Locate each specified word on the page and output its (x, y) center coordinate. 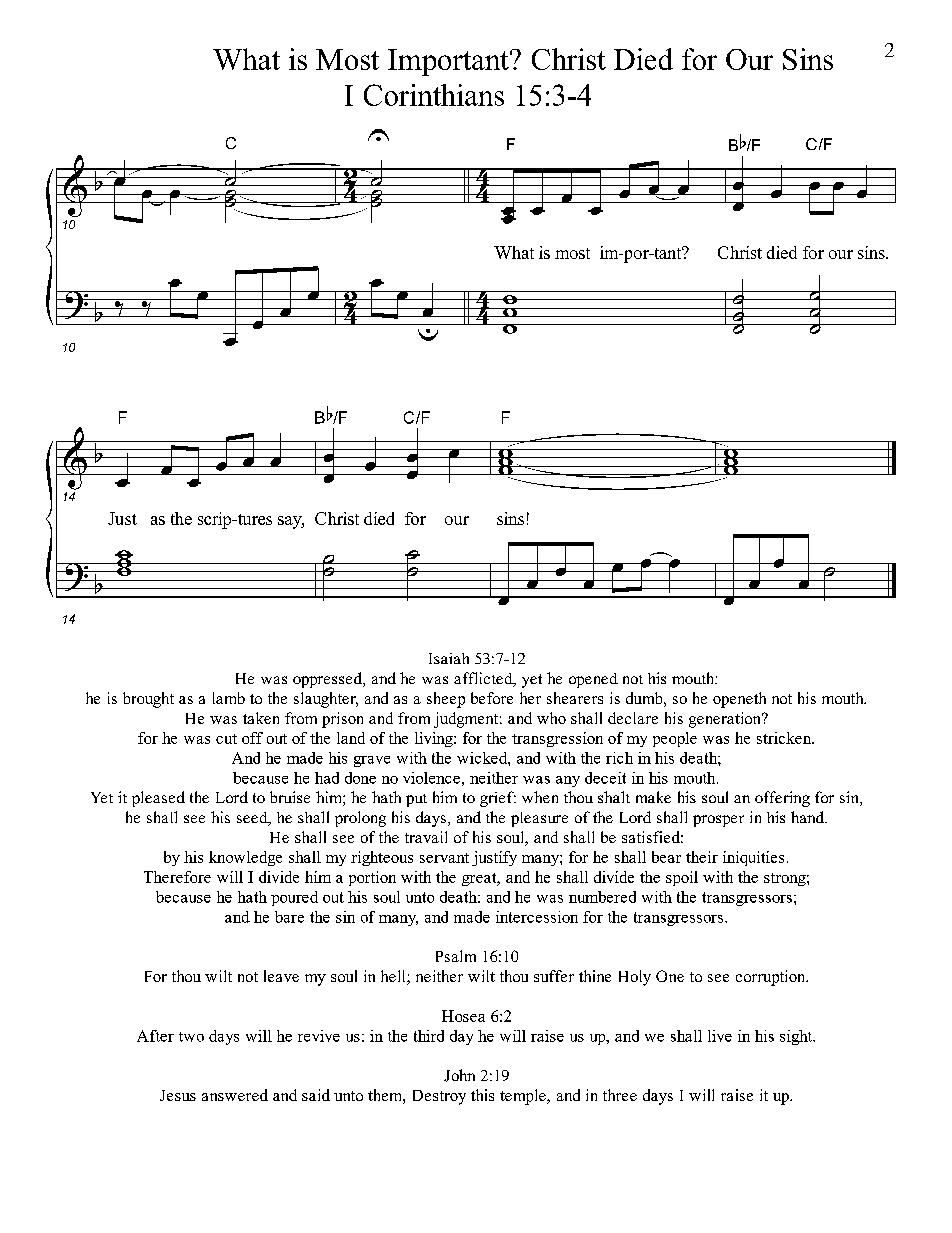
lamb (229, 698)
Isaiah (449, 658)
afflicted (484, 679)
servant (444, 858)
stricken (785, 738)
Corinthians (434, 95)
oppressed (329, 680)
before (492, 698)
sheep (446, 700)
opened (593, 680)
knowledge (245, 858)
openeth (739, 700)
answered (235, 1095)
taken (261, 718)
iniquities (753, 858)
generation (726, 720)
